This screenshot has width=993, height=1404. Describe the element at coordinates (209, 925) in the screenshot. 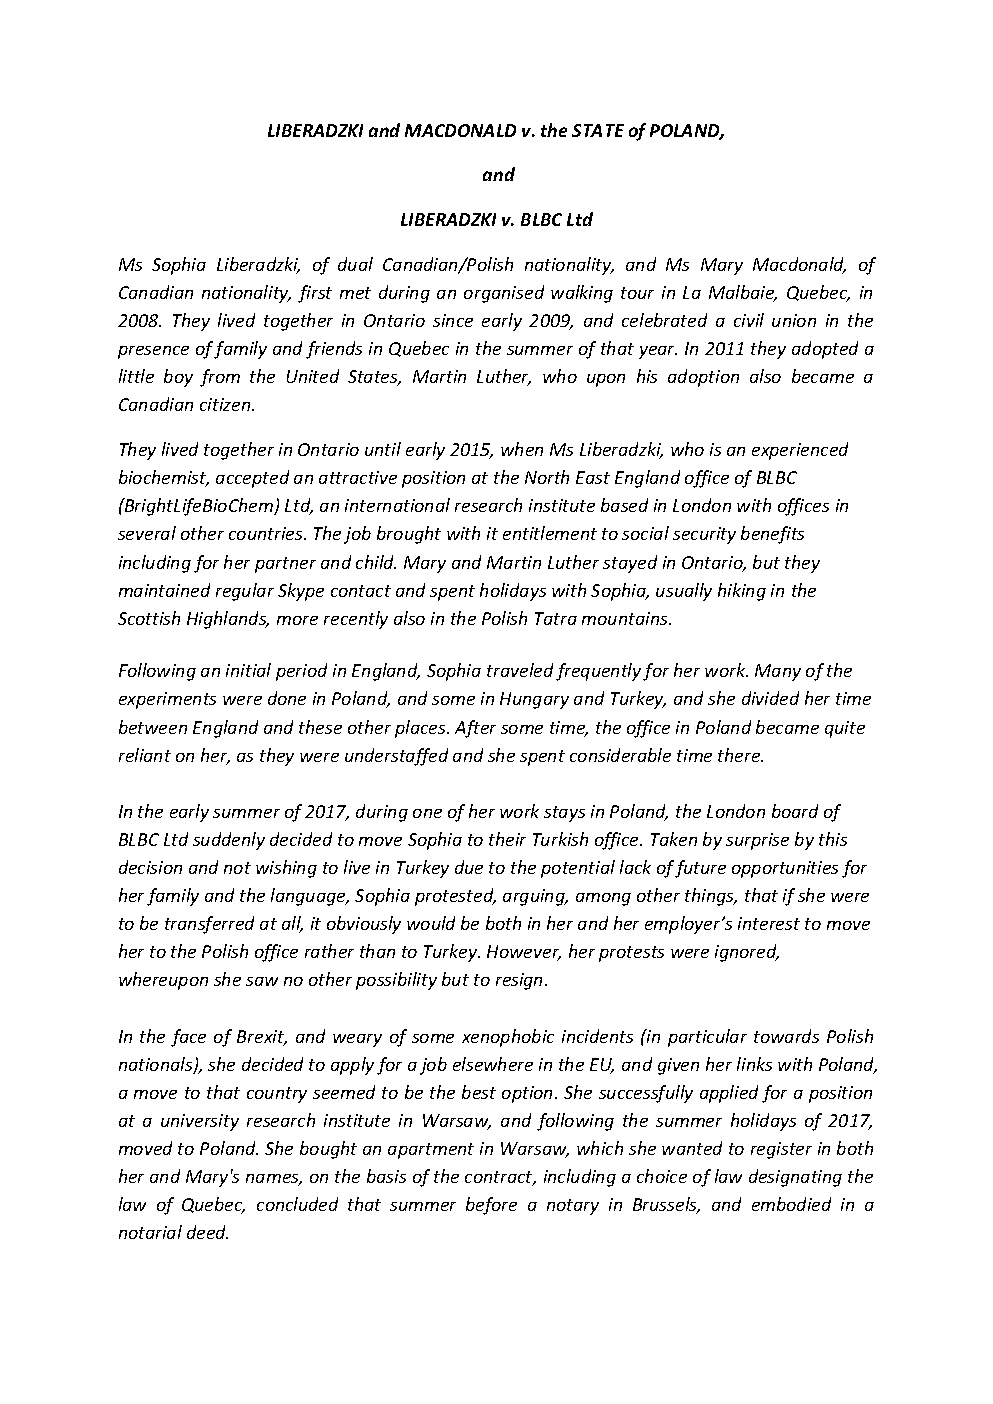

I see `transferred` at that location.
